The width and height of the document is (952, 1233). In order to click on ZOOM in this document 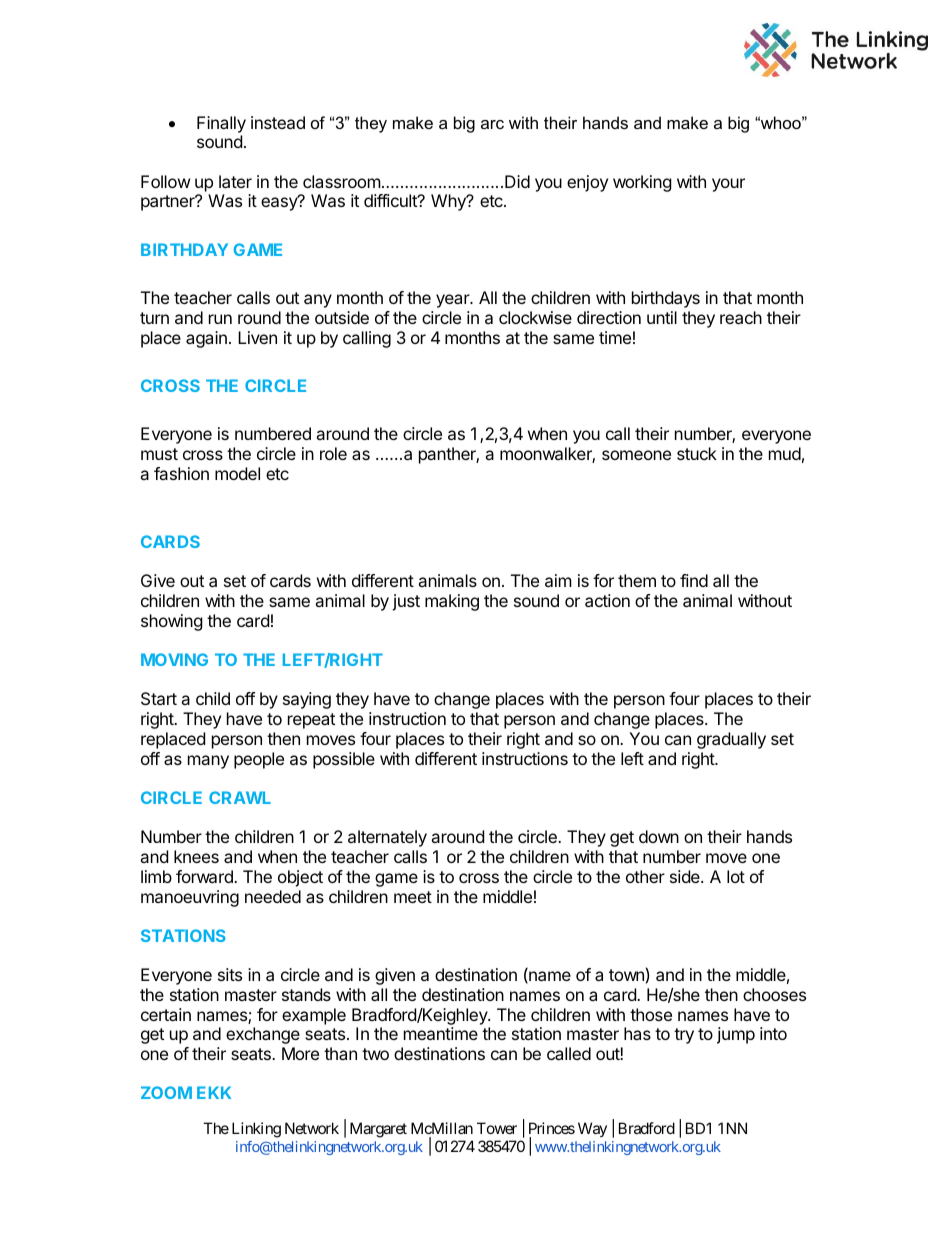, I will do `click(166, 1092)`.
